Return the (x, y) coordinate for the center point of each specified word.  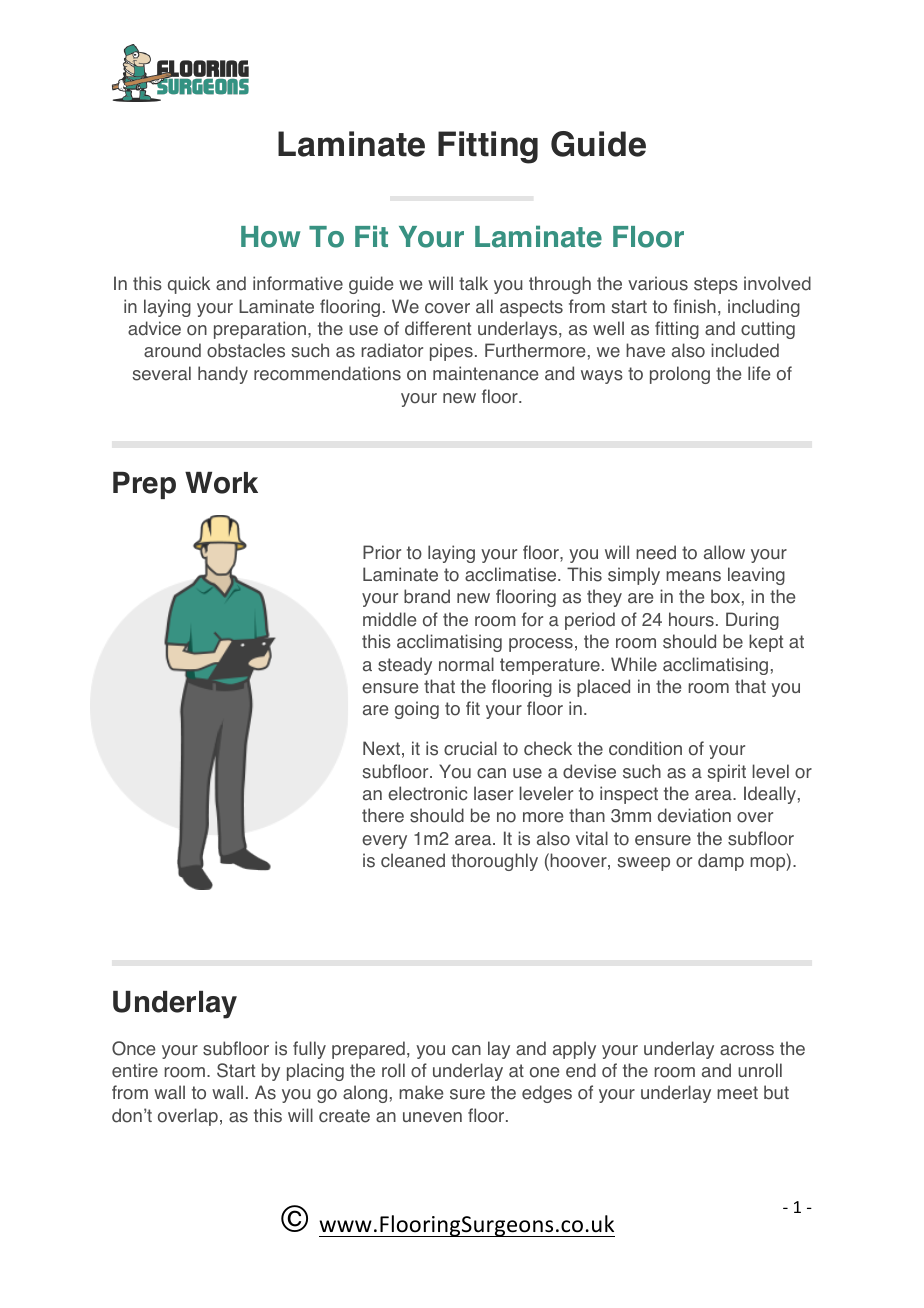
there (383, 815)
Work (221, 483)
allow (724, 552)
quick (189, 285)
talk (473, 283)
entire (135, 1070)
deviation (694, 815)
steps (716, 285)
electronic (427, 793)
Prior (382, 552)
